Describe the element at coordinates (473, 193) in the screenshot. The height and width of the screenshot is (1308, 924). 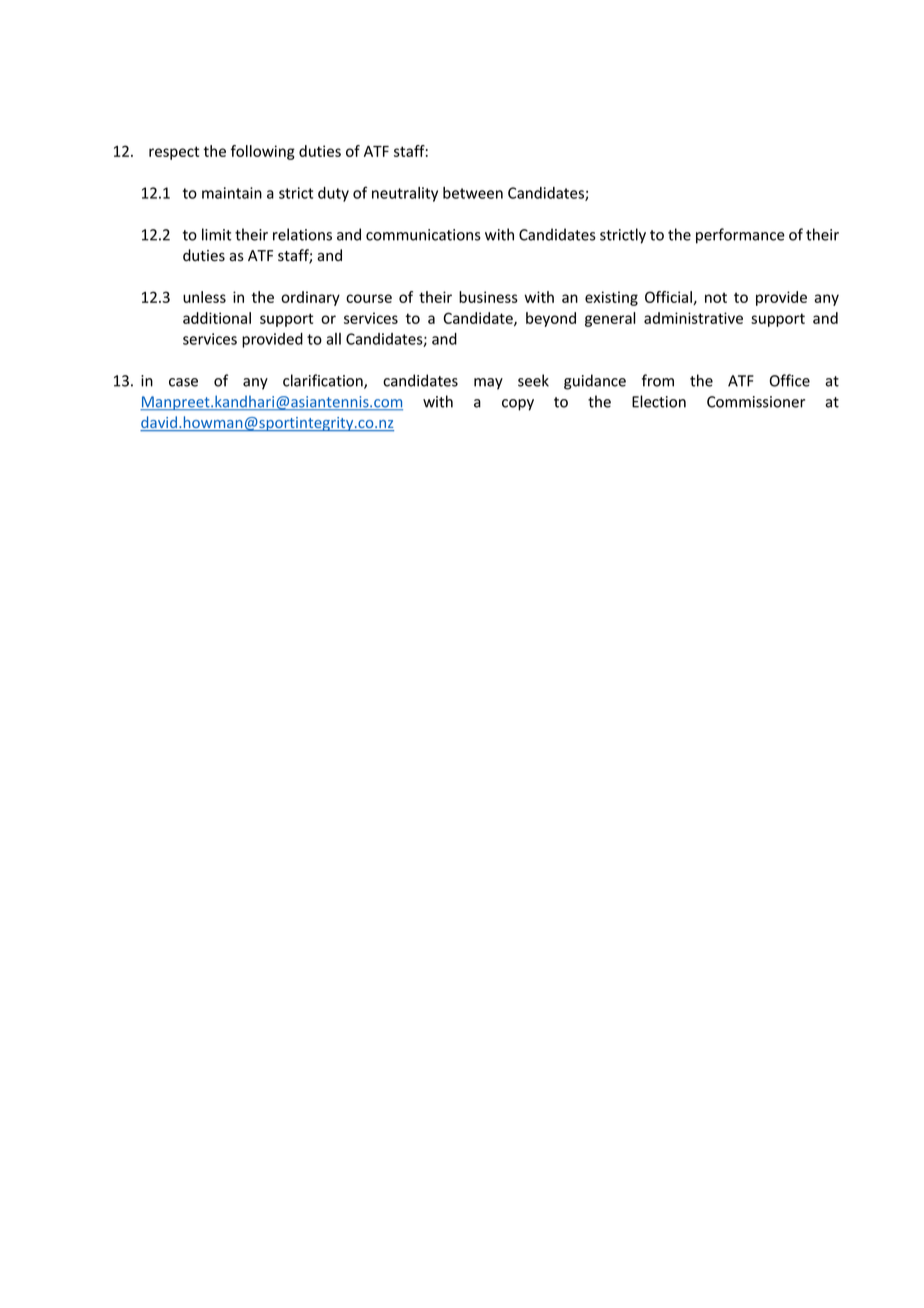
I see `between` at that location.
